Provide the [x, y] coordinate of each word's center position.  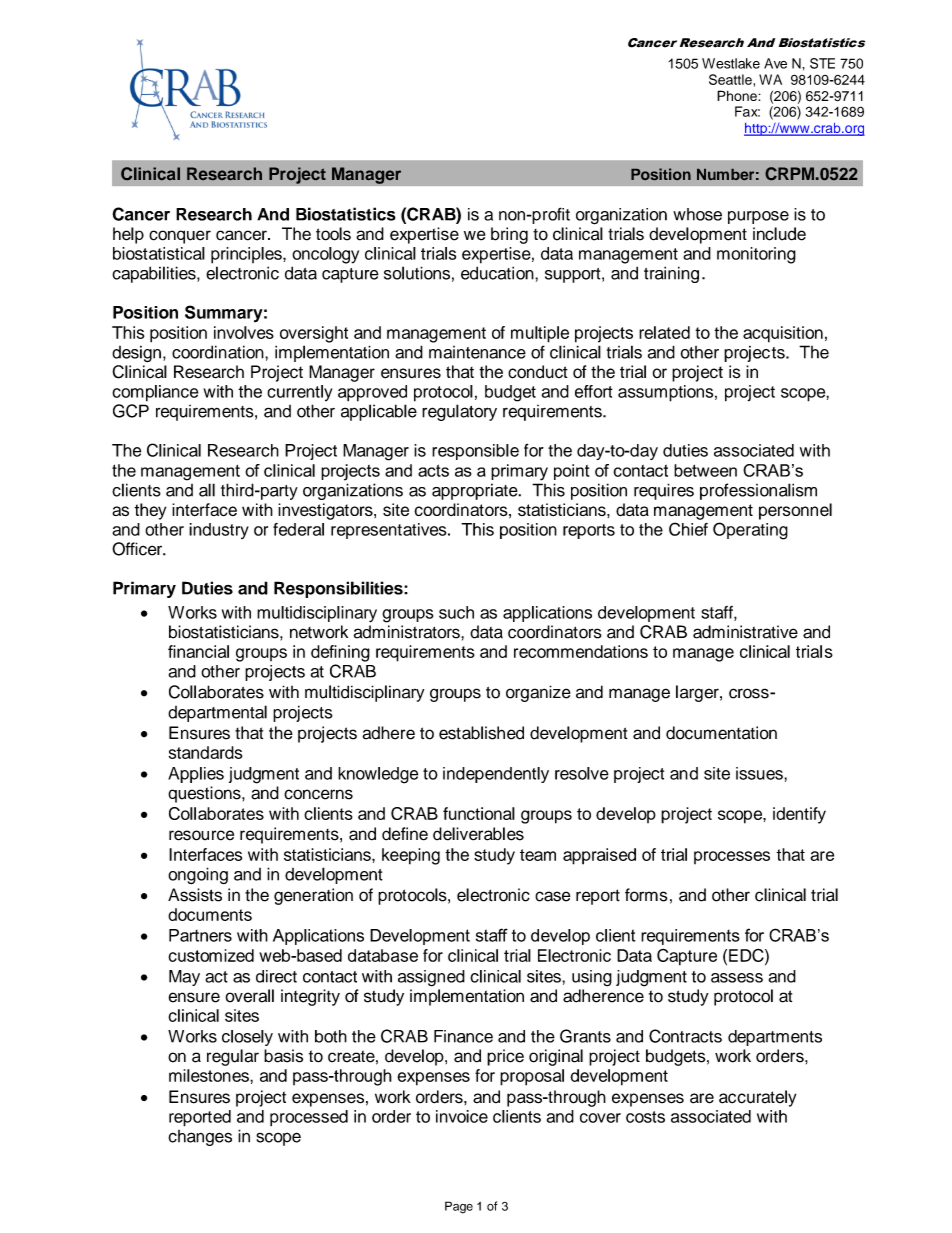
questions [205, 794]
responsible [475, 452]
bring [509, 235]
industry [219, 531]
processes [732, 857]
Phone [738, 95]
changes [200, 1138]
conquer [180, 237]
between [705, 470]
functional [479, 813]
